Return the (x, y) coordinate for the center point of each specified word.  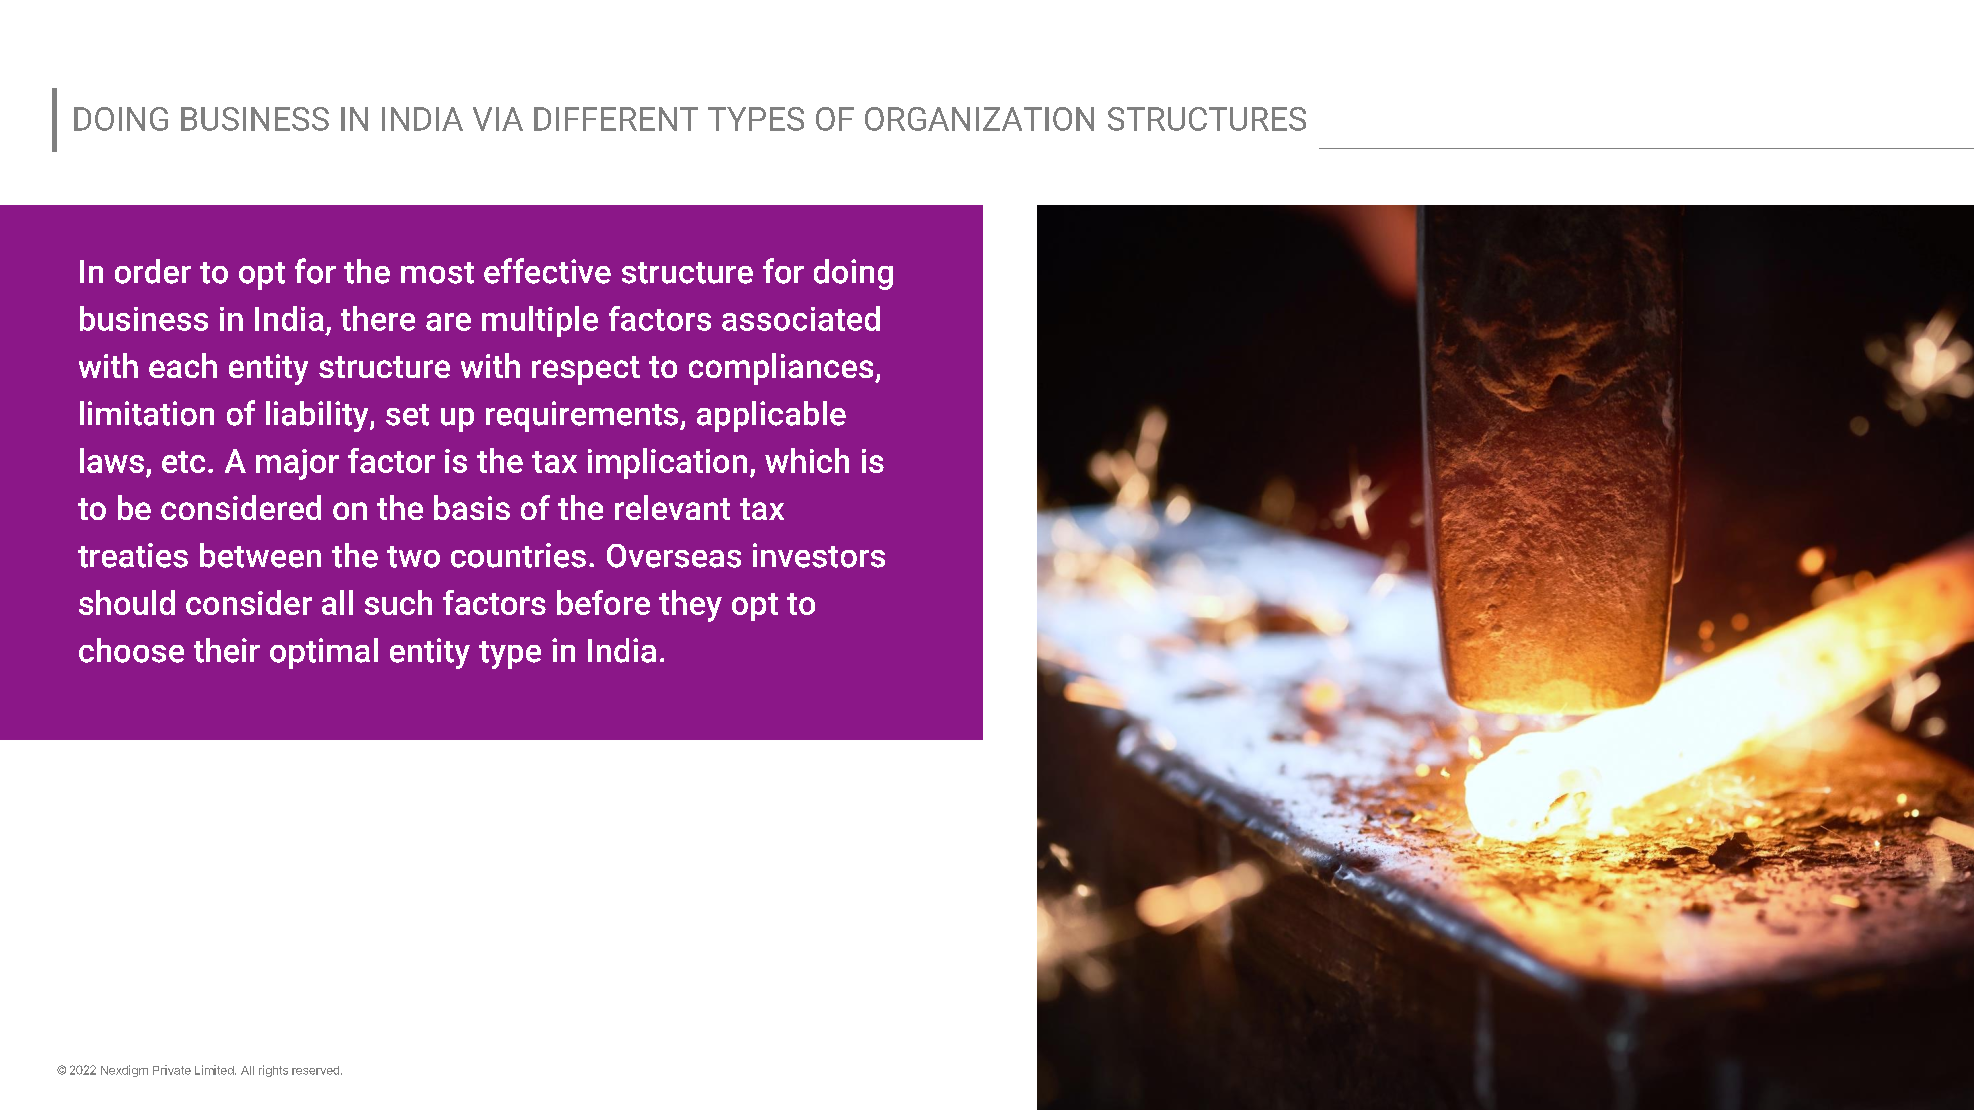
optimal (324, 653)
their (227, 650)
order (153, 271)
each (183, 365)
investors (819, 555)
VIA (498, 119)
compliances (782, 369)
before (603, 602)
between (260, 555)
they (690, 606)
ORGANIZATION (979, 119)
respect (586, 370)
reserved (315, 1070)
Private (172, 1070)
